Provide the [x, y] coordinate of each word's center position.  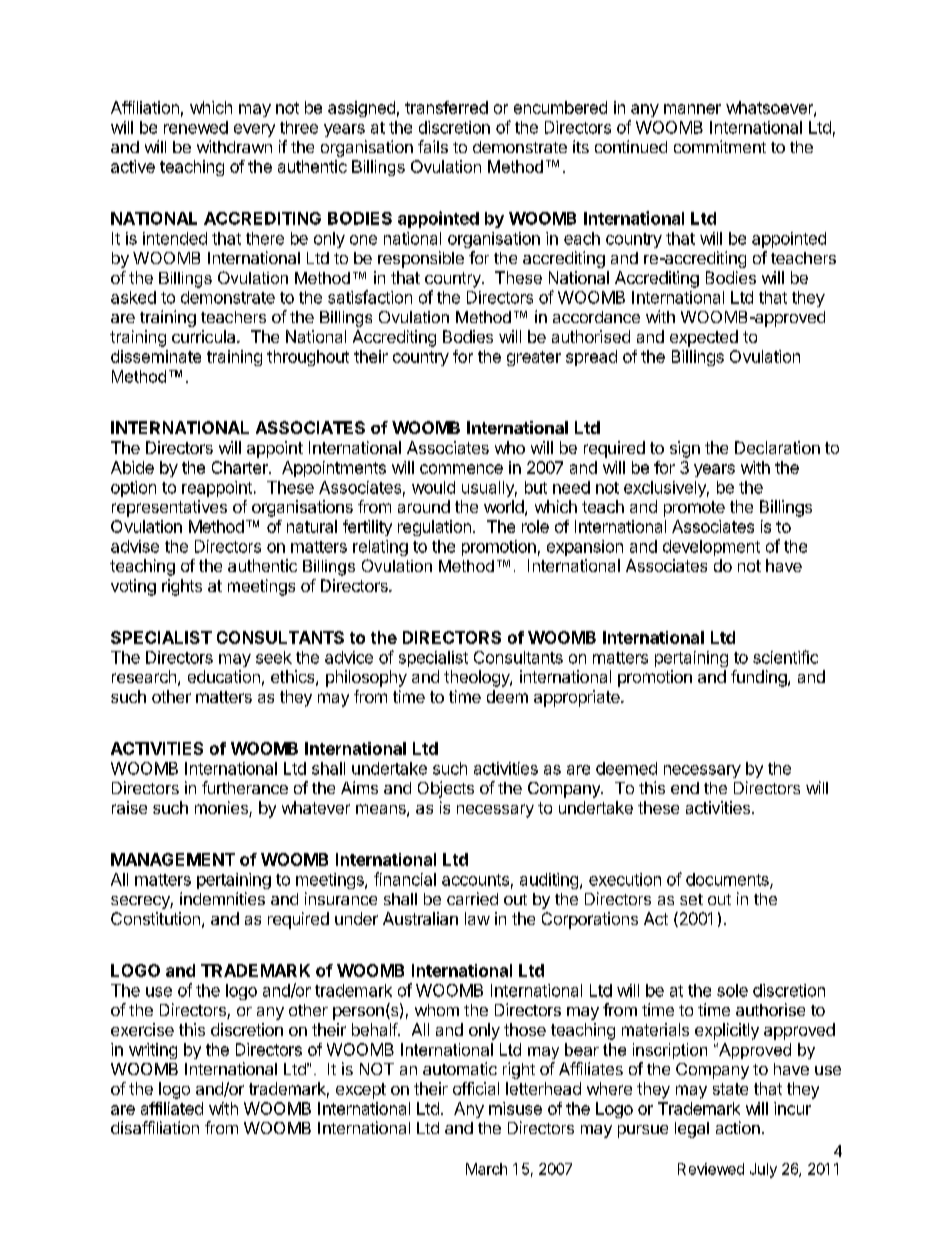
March [486, 1169]
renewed [196, 127]
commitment [720, 146]
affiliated [172, 1108]
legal [692, 1130]
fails [433, 146]
